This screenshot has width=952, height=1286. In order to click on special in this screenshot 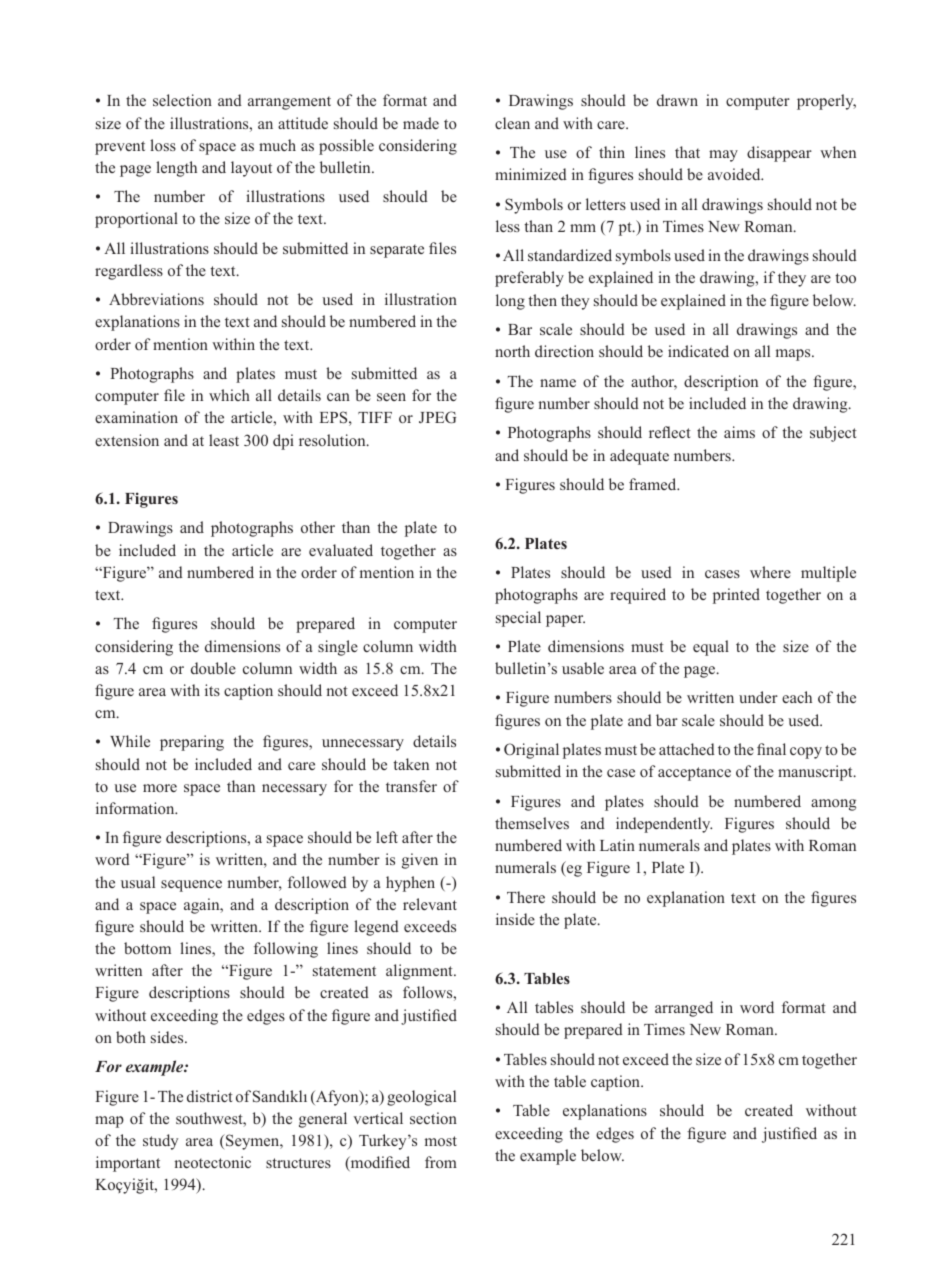, I will do `click(518, 619)`.
